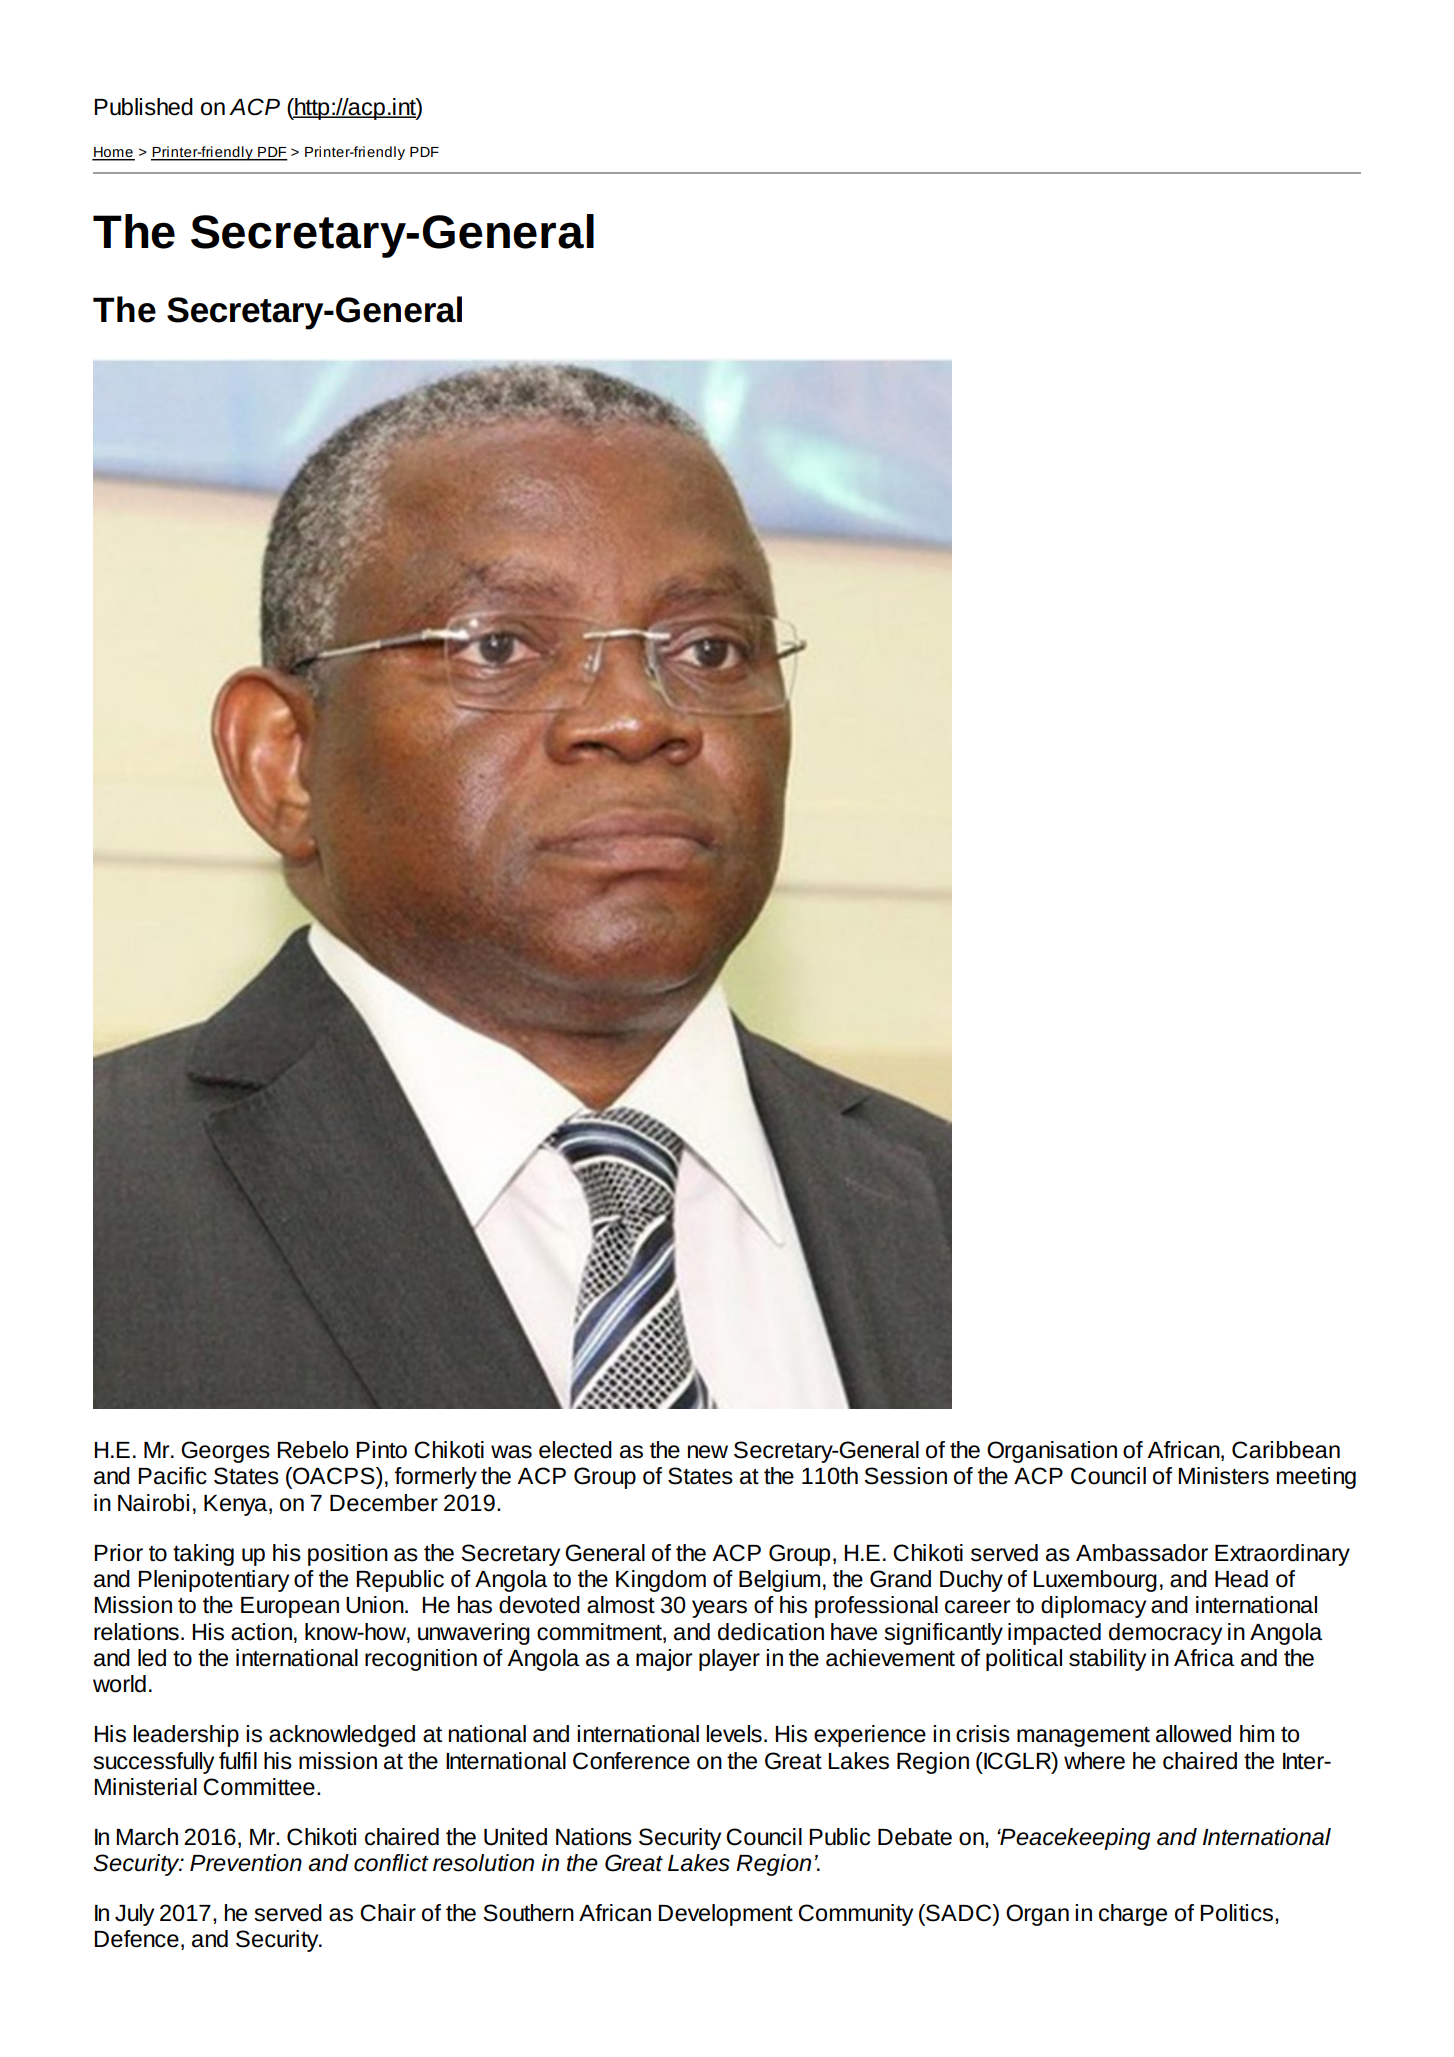  I want to click on meeting, so click(1316, 1478).
